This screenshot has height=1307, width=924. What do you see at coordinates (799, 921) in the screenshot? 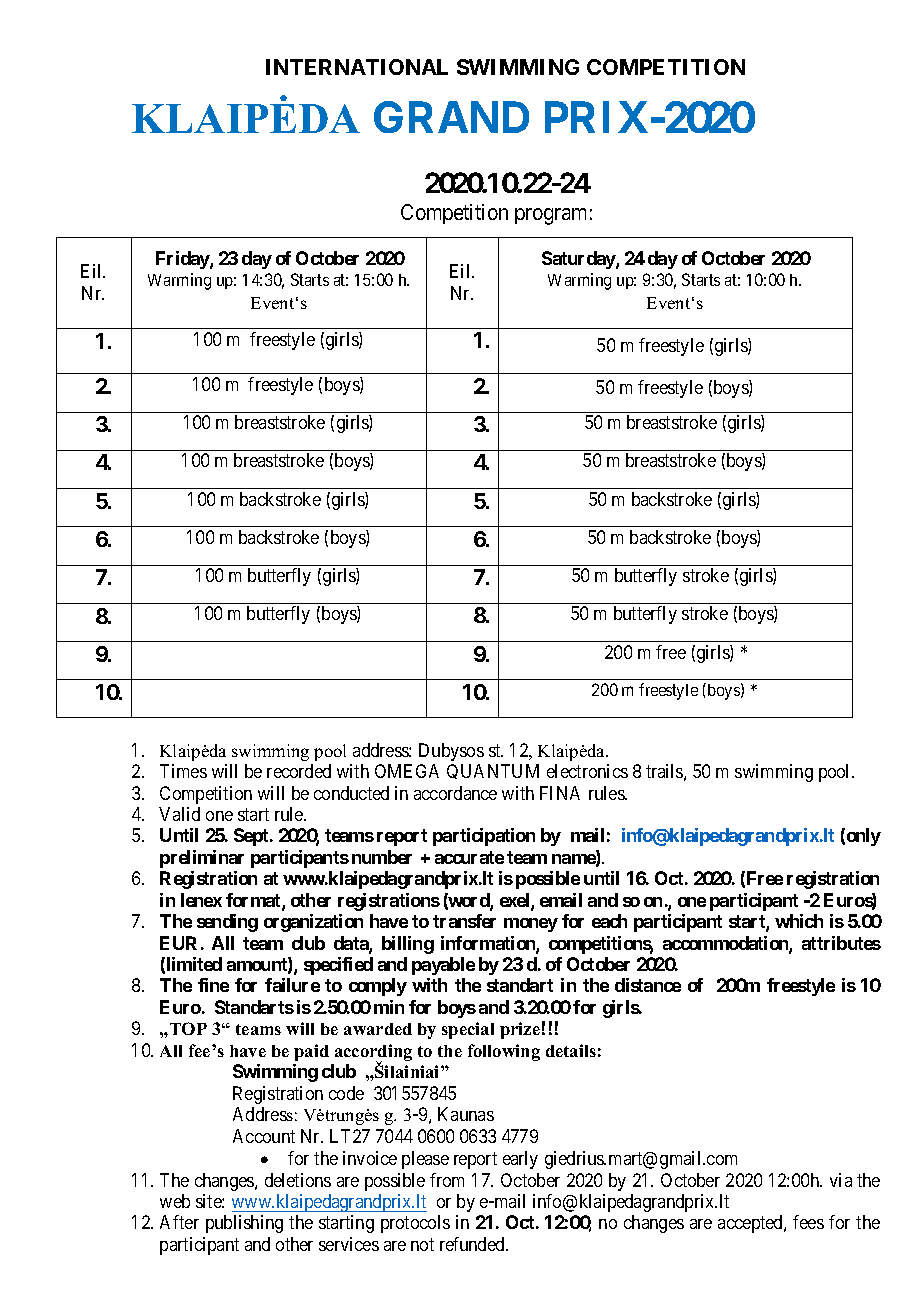
I see `which` at bounding box center [799, 921].
